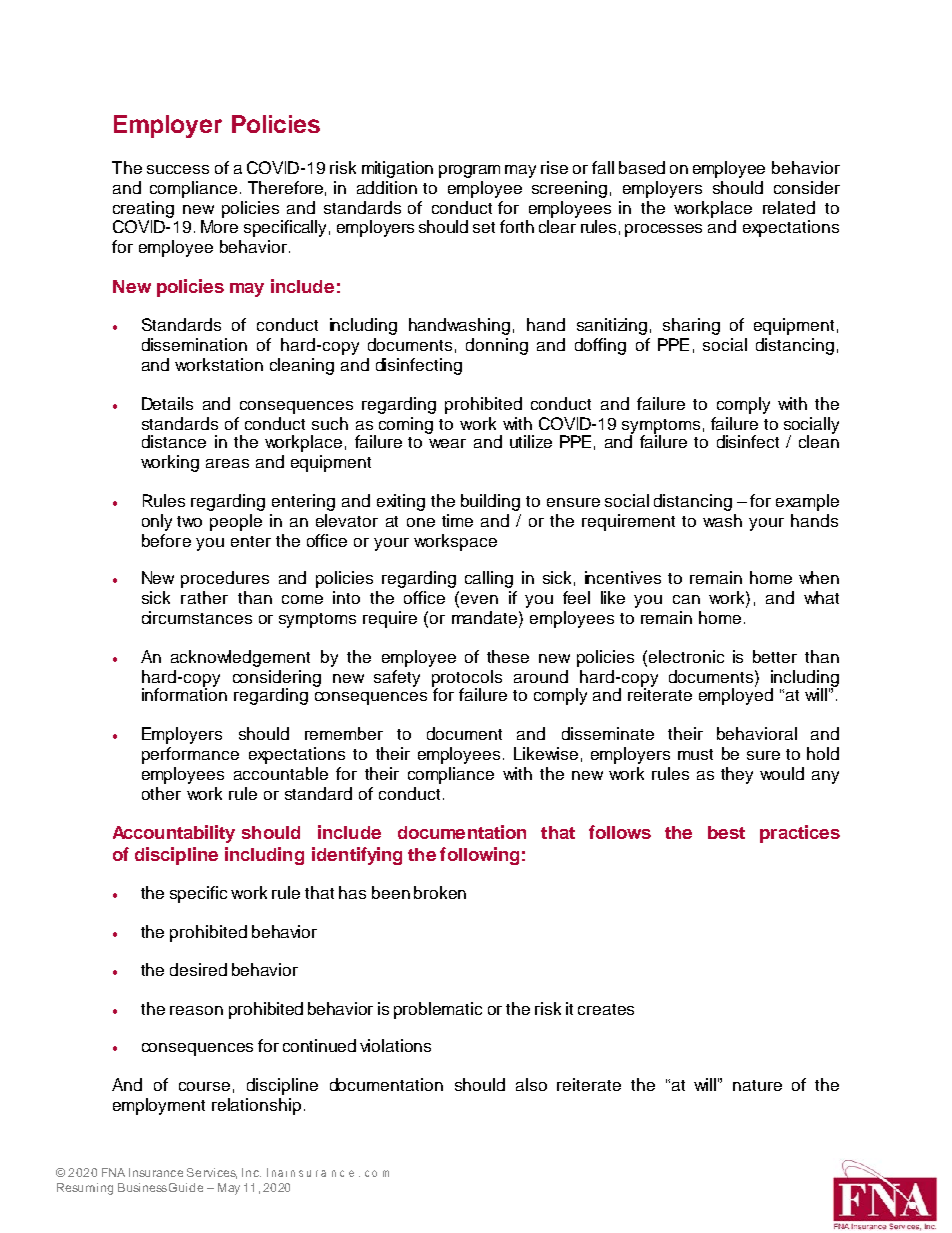 The image size is (952, 1233). What do you see at coordinates (757, 1085) in the screenshot?
I see `nature` at bounding box center [757, 1085].
